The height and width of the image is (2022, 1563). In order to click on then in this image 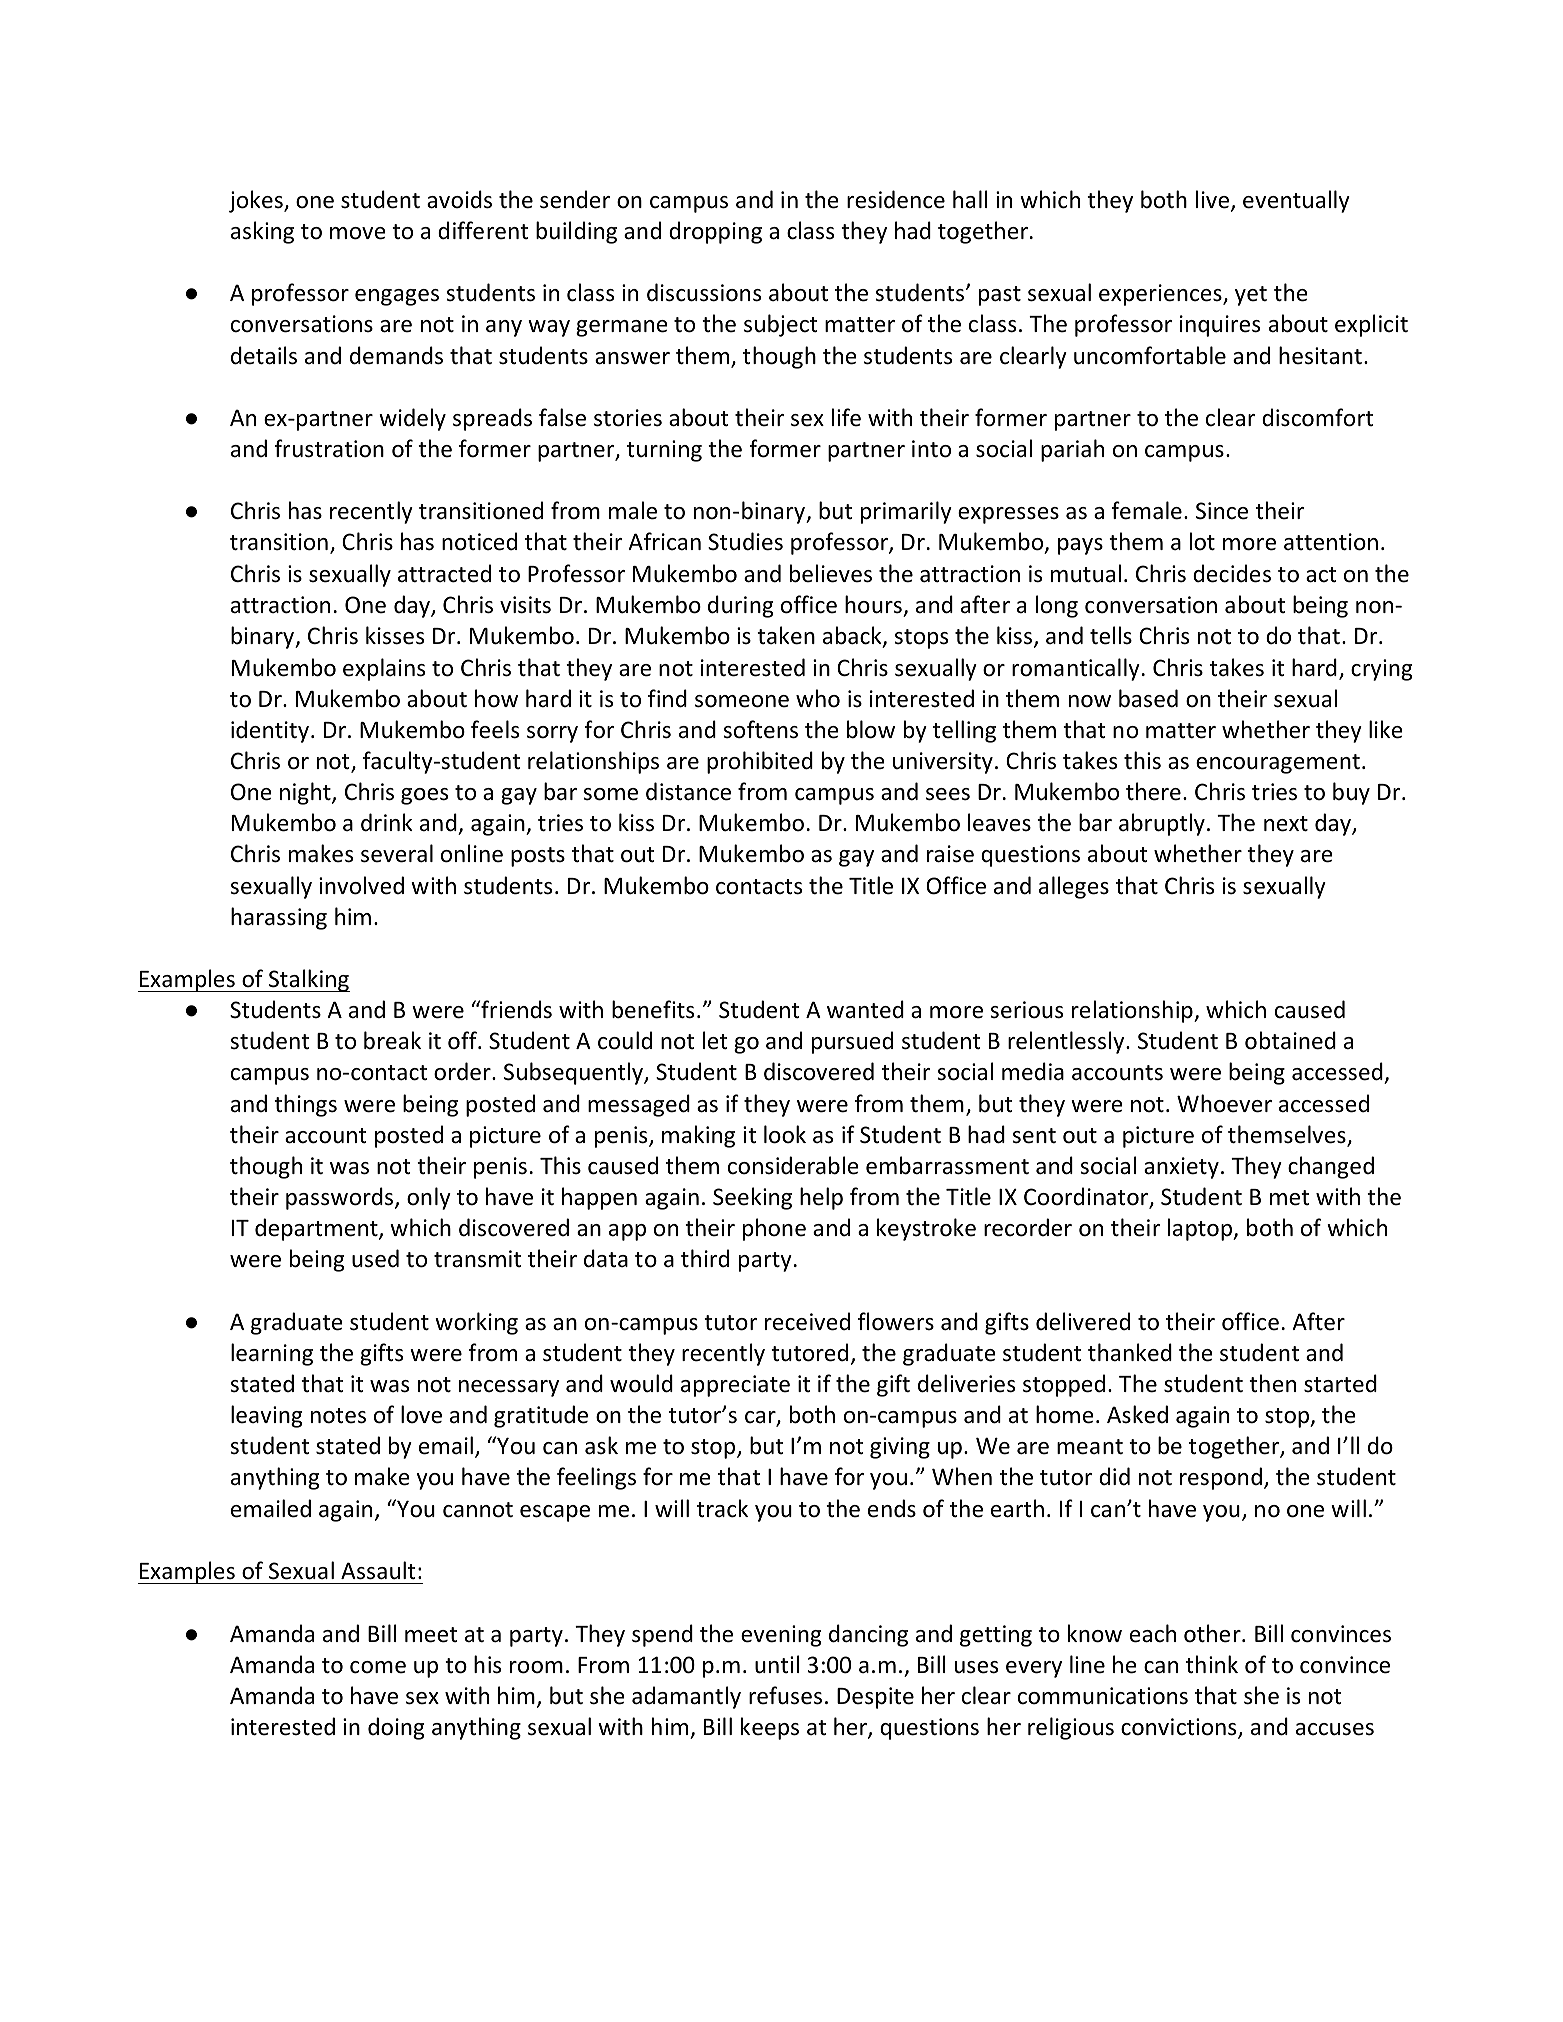, I will do `click(1272, 1383)`.
